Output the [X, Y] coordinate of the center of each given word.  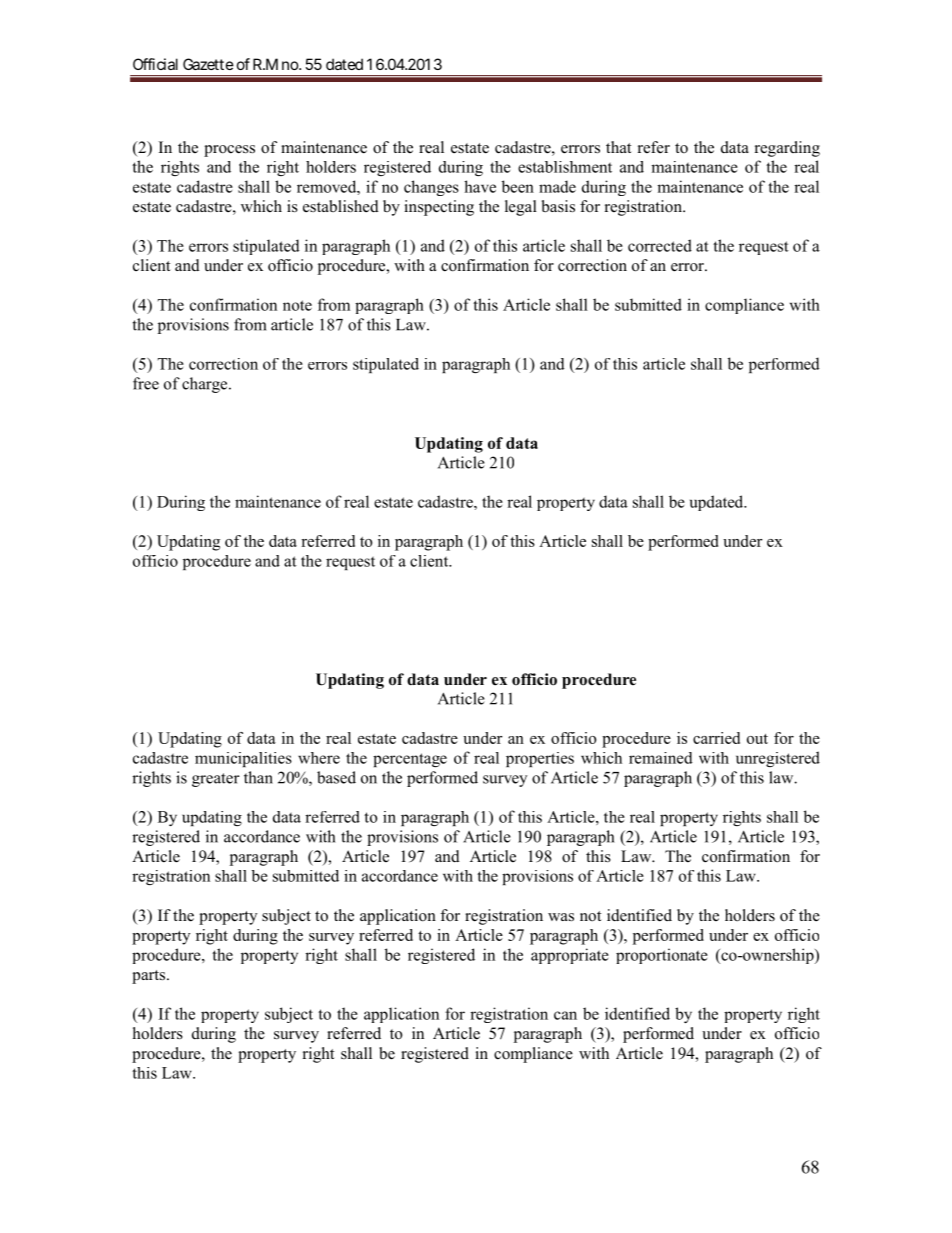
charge [206, 385]
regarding [787, 149]
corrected [660, 245]
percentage [410, 760]
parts [150, 977]
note [297, 305]
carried [716, 738]
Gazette [208, 64]
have [480, 186]
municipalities [243, 759]
